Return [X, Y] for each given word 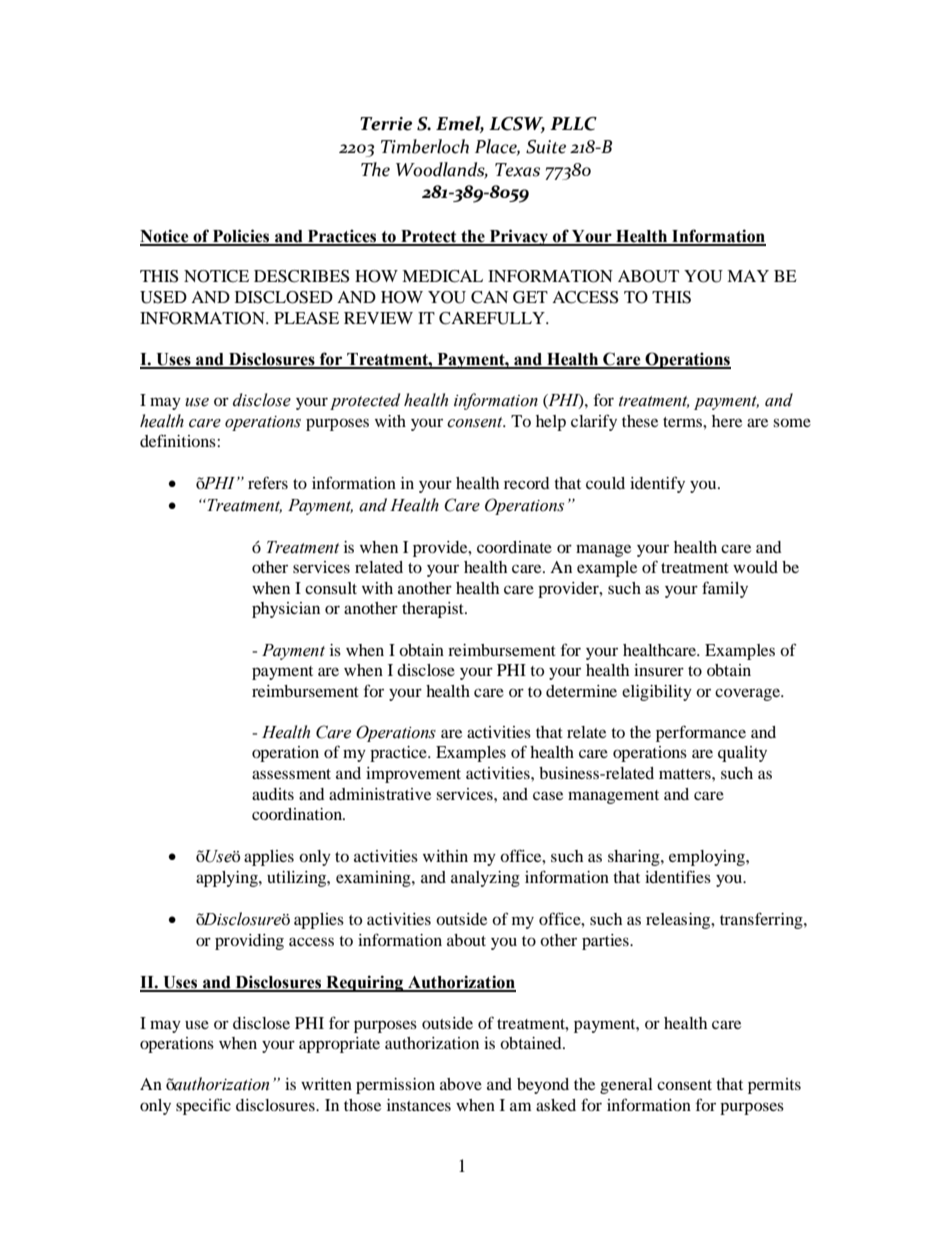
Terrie [386, 124]
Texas [517, 170]
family [725, 589]
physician [286, 610]
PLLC [573, 124]
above [461, 1084]
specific [203, 1106]
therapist [434, 610]
